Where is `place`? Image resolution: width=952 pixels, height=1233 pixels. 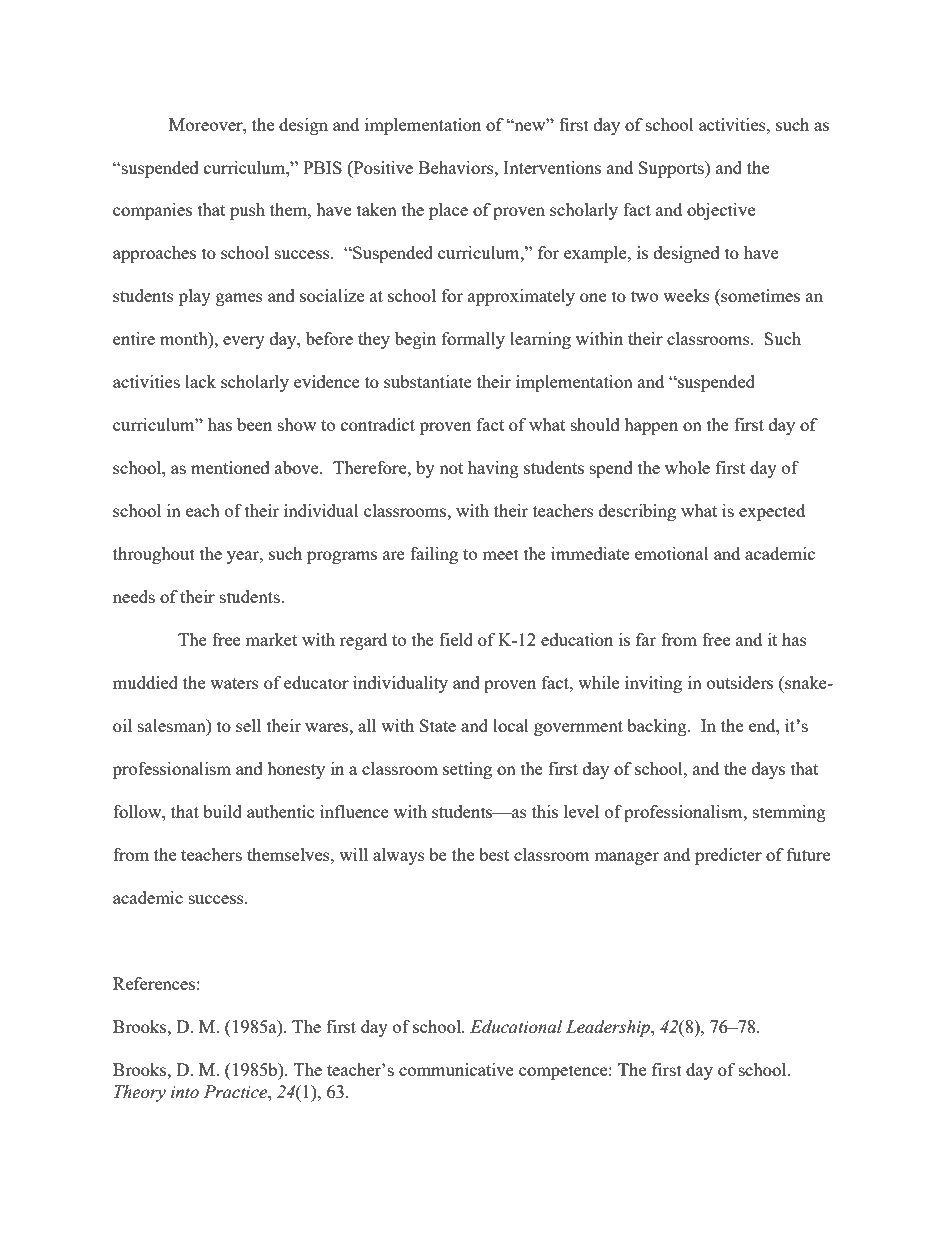
place is located at coordinates (448, 211).
